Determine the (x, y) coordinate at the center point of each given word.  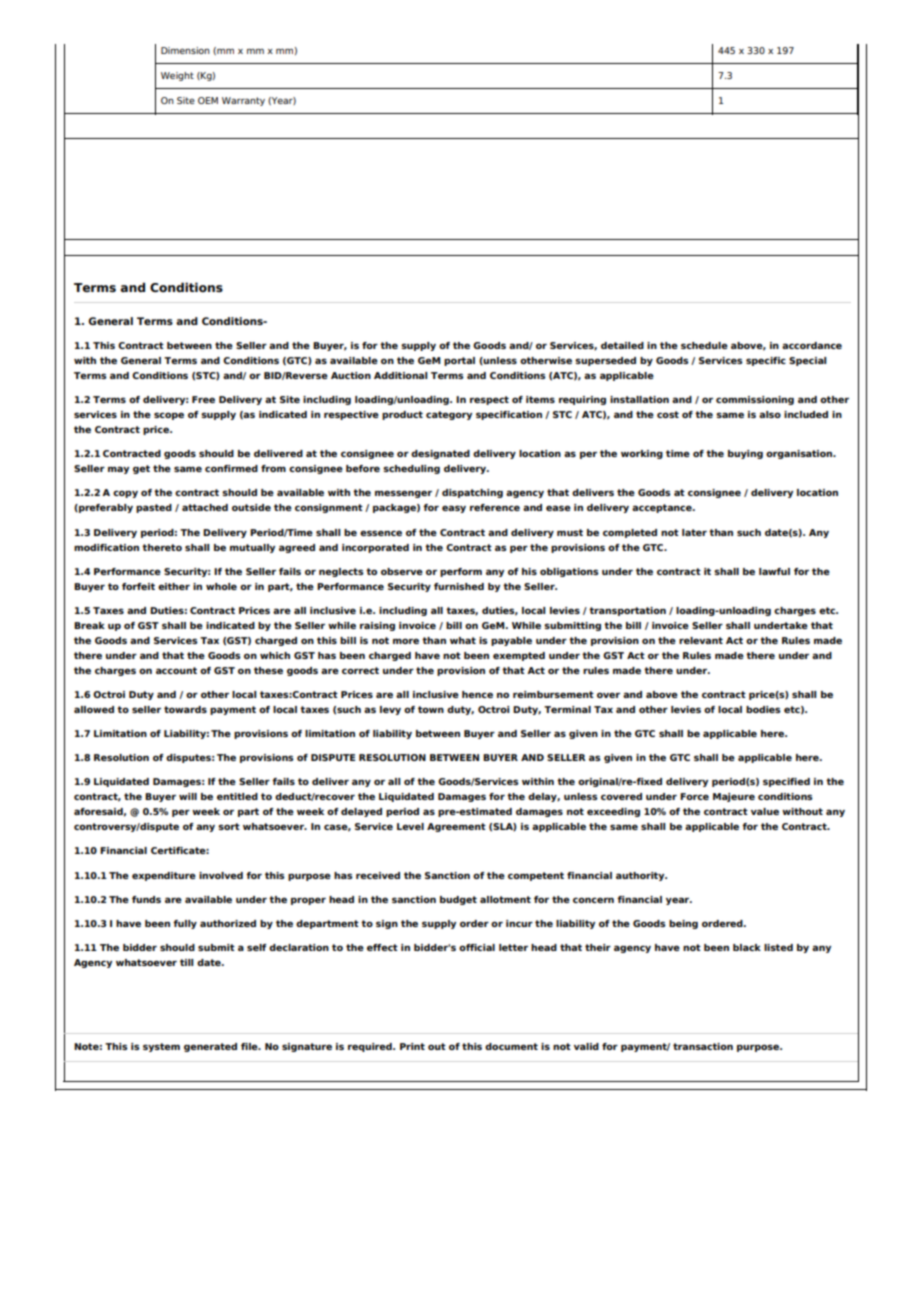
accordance (812, 345)
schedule (704, 345)
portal (459, 361)
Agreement (456, 827)
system (161, 1047)
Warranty (243, 101)
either (174, 586)
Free (203, 399)
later (694, 532)
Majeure (734, 797)
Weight (177, 76)
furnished (459, 586)
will (188, 796)
